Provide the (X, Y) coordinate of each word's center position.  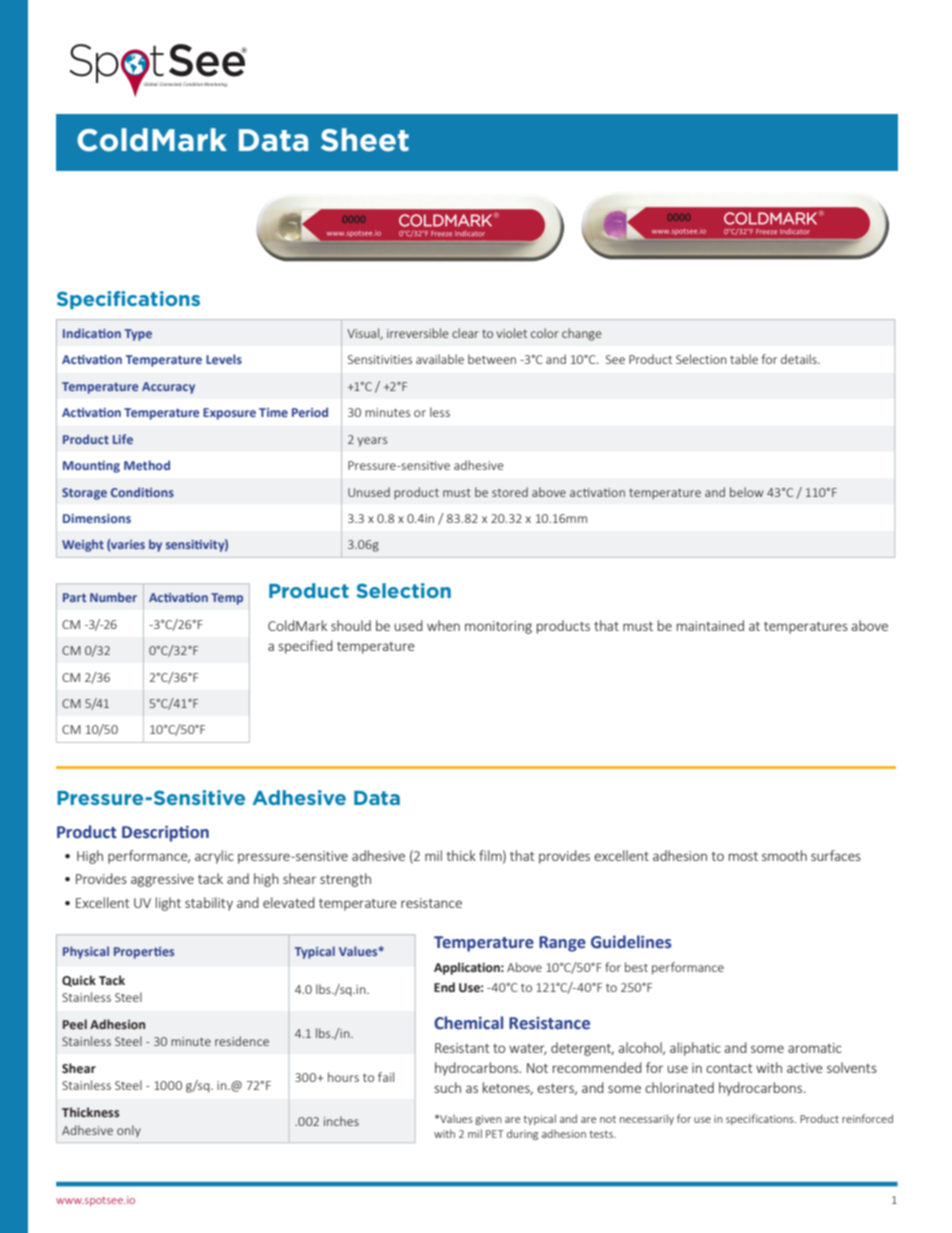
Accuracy (168, 388)
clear (465, 333)
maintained (710, 625)
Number (113, 597)
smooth (784, 855)
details (800, 359)
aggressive (162, 880)
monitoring (498, 627)
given (488, 1120)
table (744, 359)
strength (345, 880)
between (492, 359)
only (129, 1131)
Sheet (365, 140)
